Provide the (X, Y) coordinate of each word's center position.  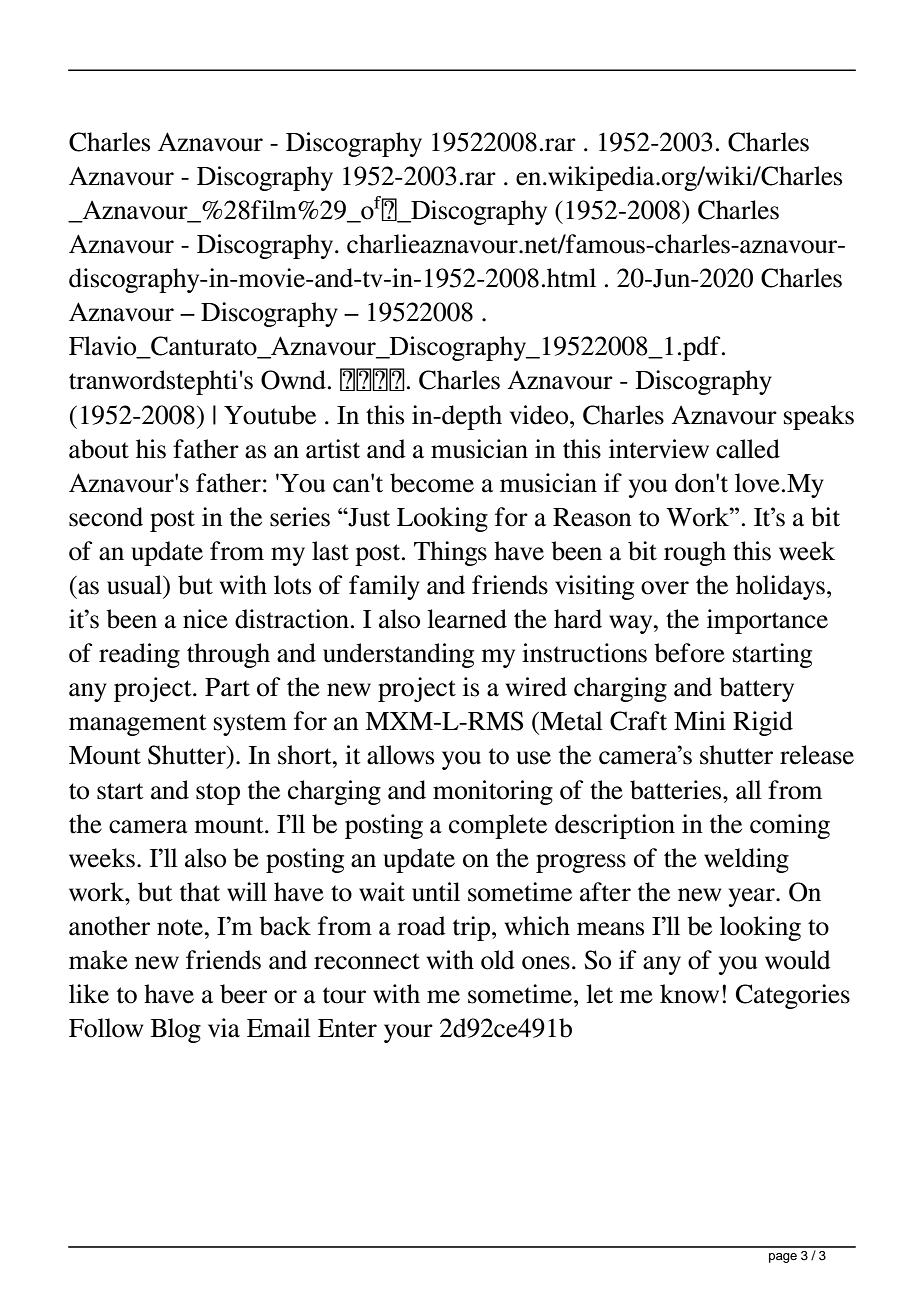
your (408, 1033)
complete (498, 826)
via (224, 1028)
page (783, 1258)
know (689, 994)
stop (218, 794)
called (748, 449)
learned (467, 619)
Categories (793, 996)
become (432, 483)
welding (746, 860)
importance (767, 621)
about (99, 449)
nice (205, 619)
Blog (176, 1030)
